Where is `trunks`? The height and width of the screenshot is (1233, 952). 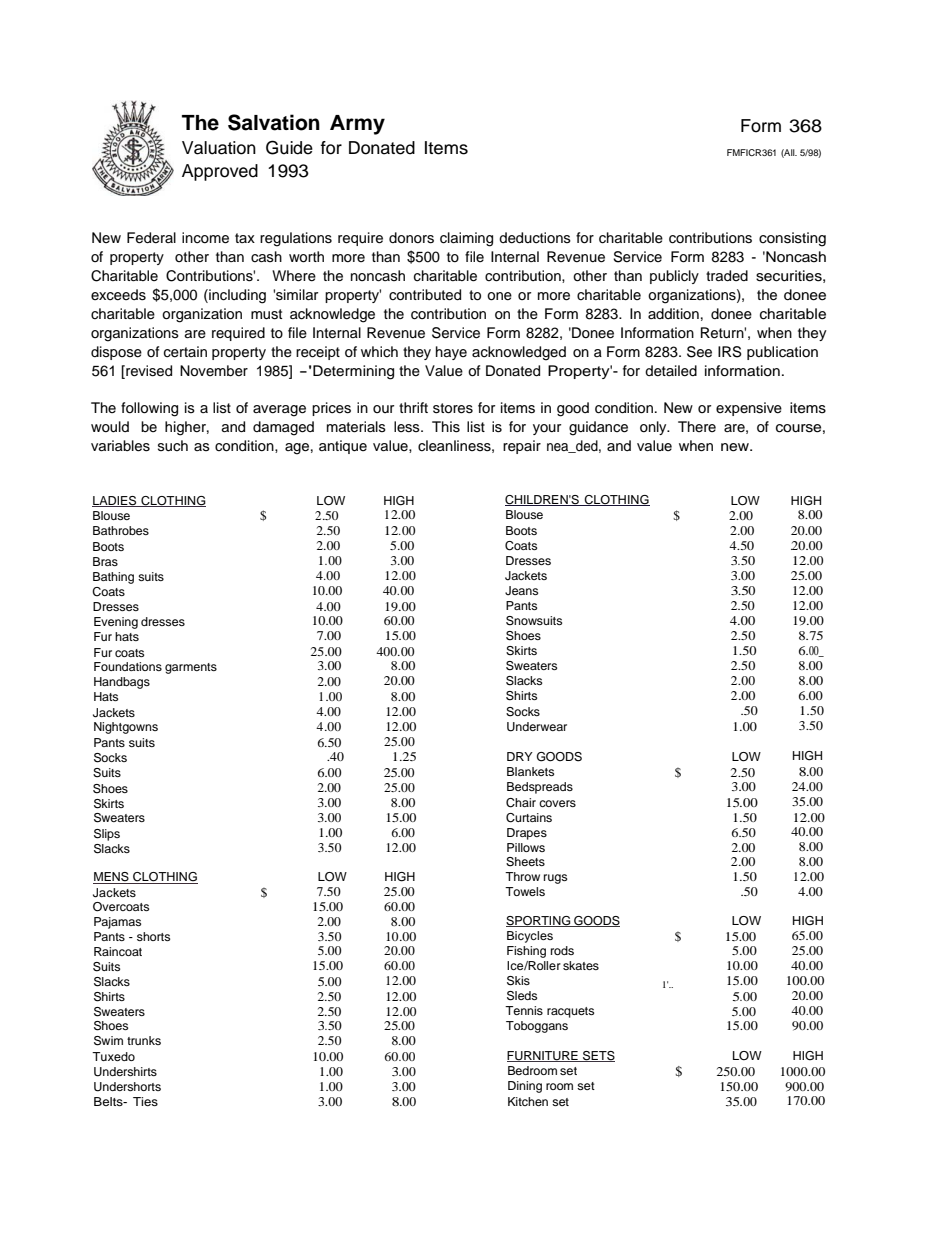 trunks is located at coordinates (144, 1040).
